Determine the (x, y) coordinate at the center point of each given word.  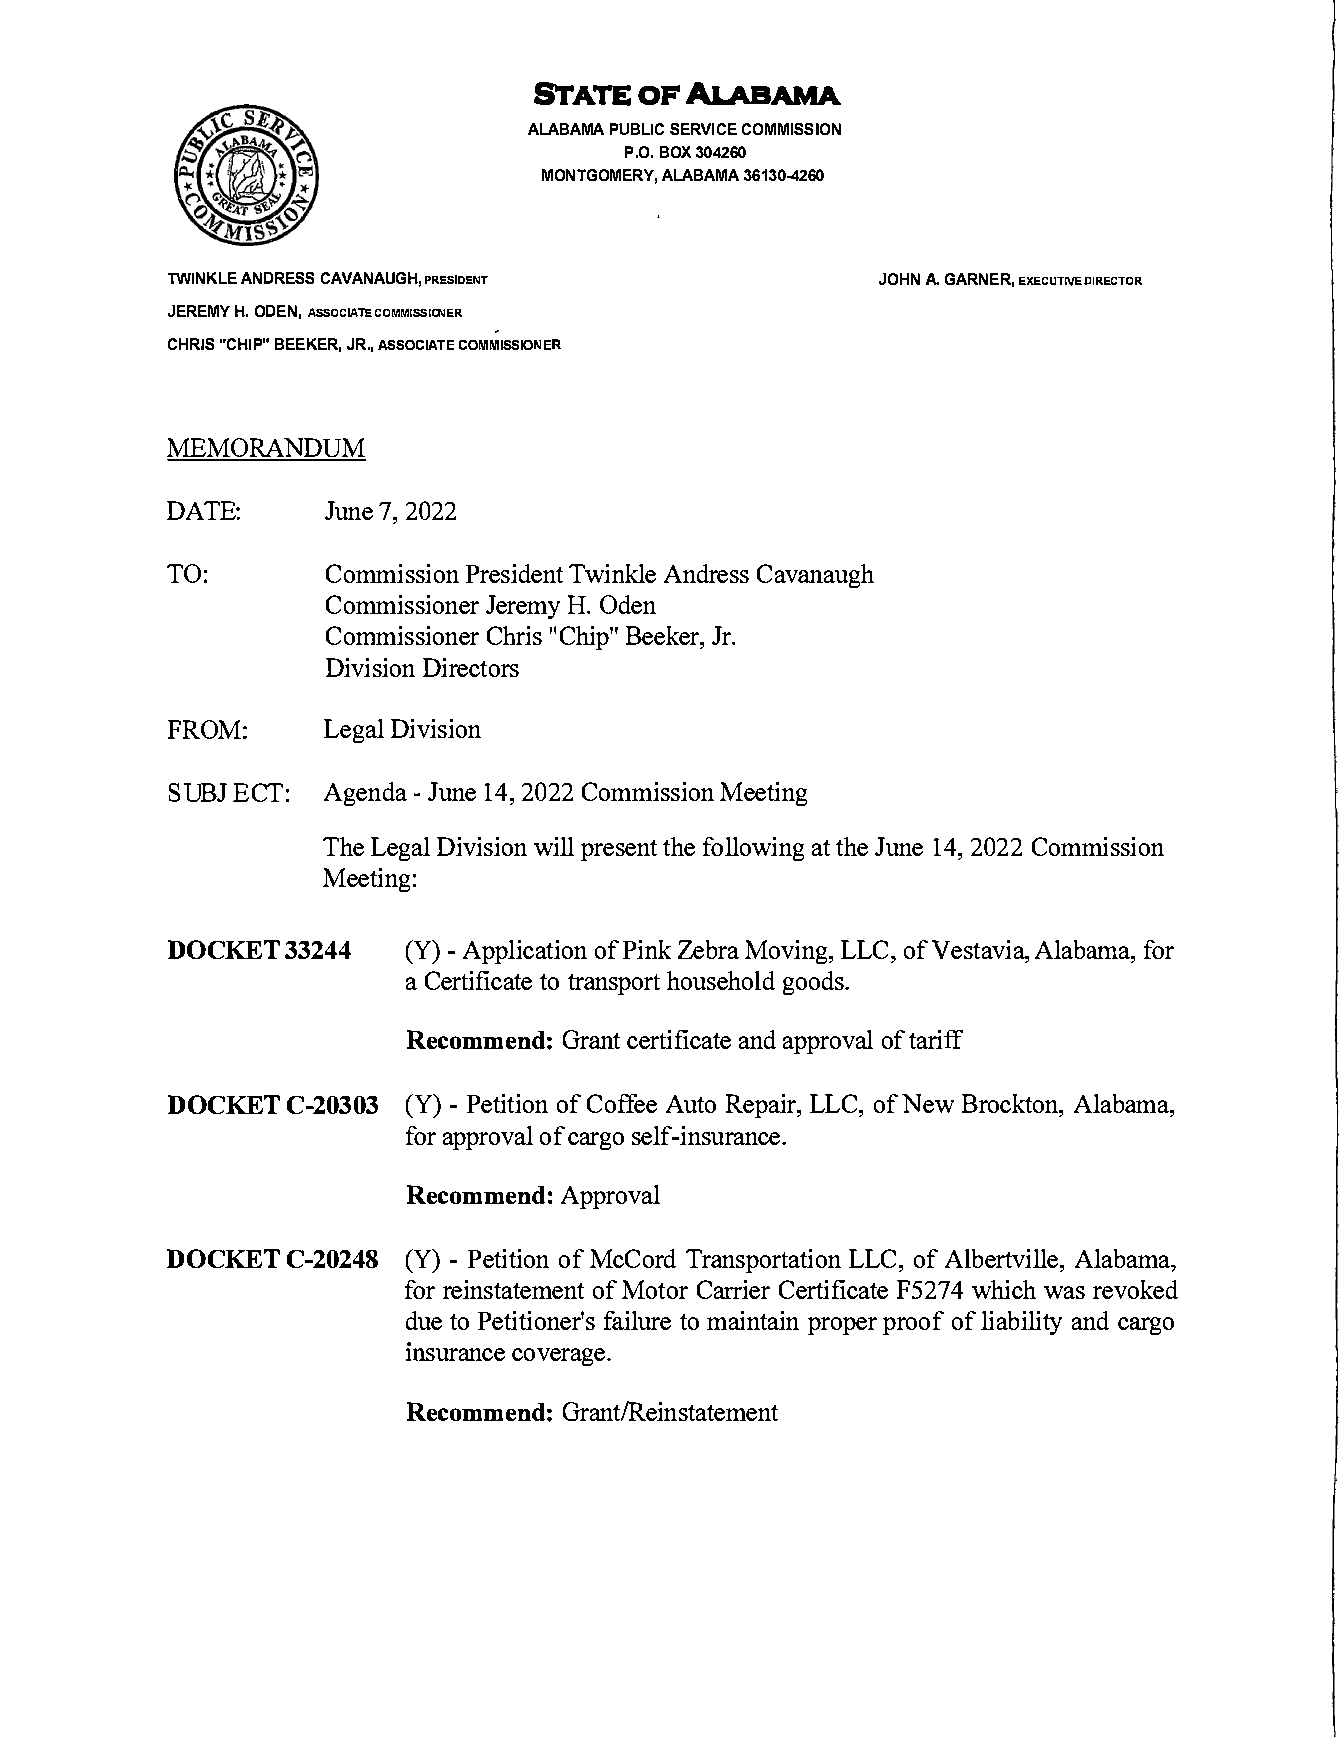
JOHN (899, 279)
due (424, 1320)
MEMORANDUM (266, 449)
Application (525, 952)
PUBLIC (637, 129)
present (619, 850)
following (753, 849)
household (721, 980)
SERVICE (703, 129)
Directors (471, 667)
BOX (675, 152)
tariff (936, 1039)
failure (637, 1320)
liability (1021, 1323)
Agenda (365, 794)
